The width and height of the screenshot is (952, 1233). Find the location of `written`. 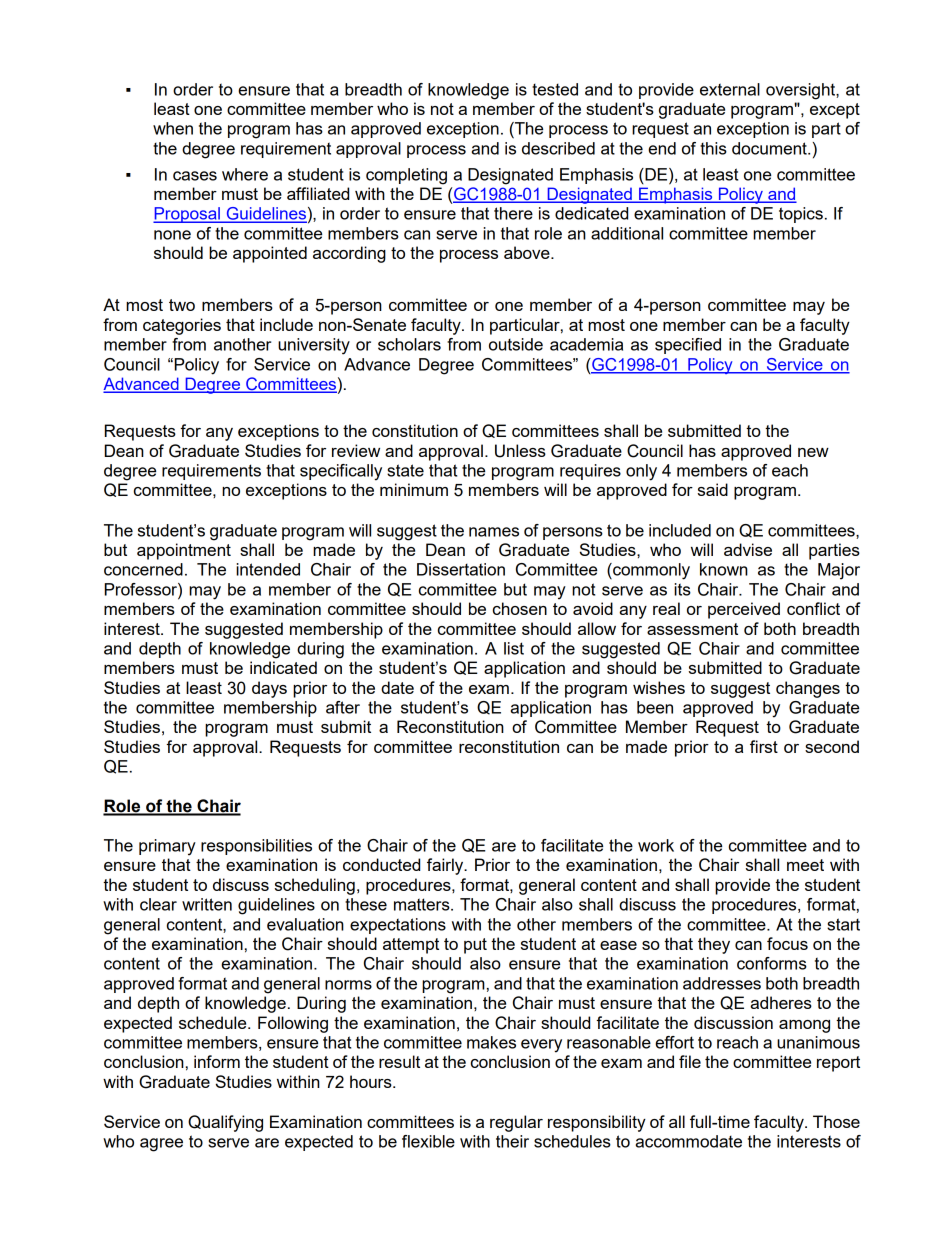

written is located at coordinates (207, 904).
